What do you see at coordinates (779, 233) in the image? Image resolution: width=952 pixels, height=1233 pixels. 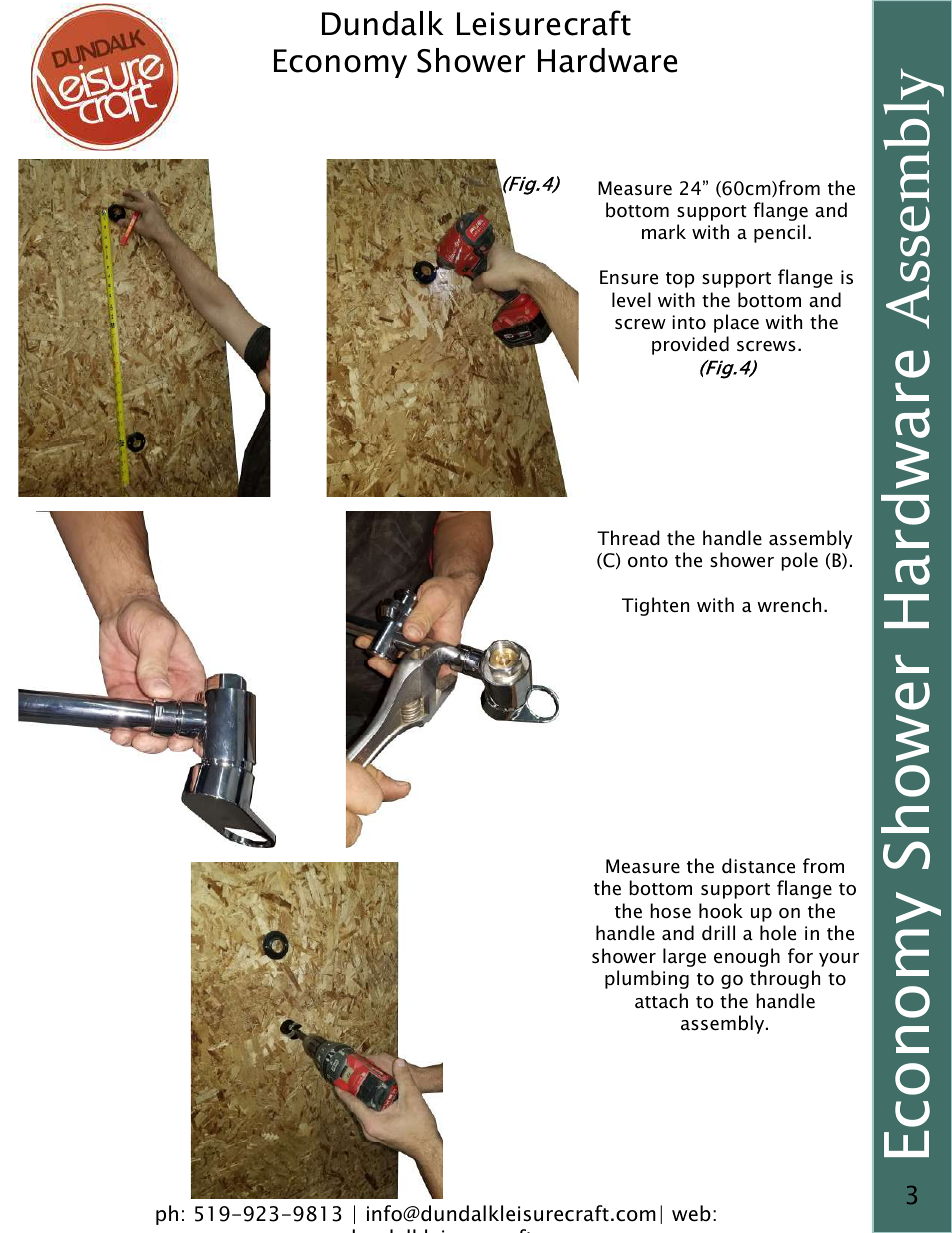 I see `pencil` at bounding box center [779, 233].
